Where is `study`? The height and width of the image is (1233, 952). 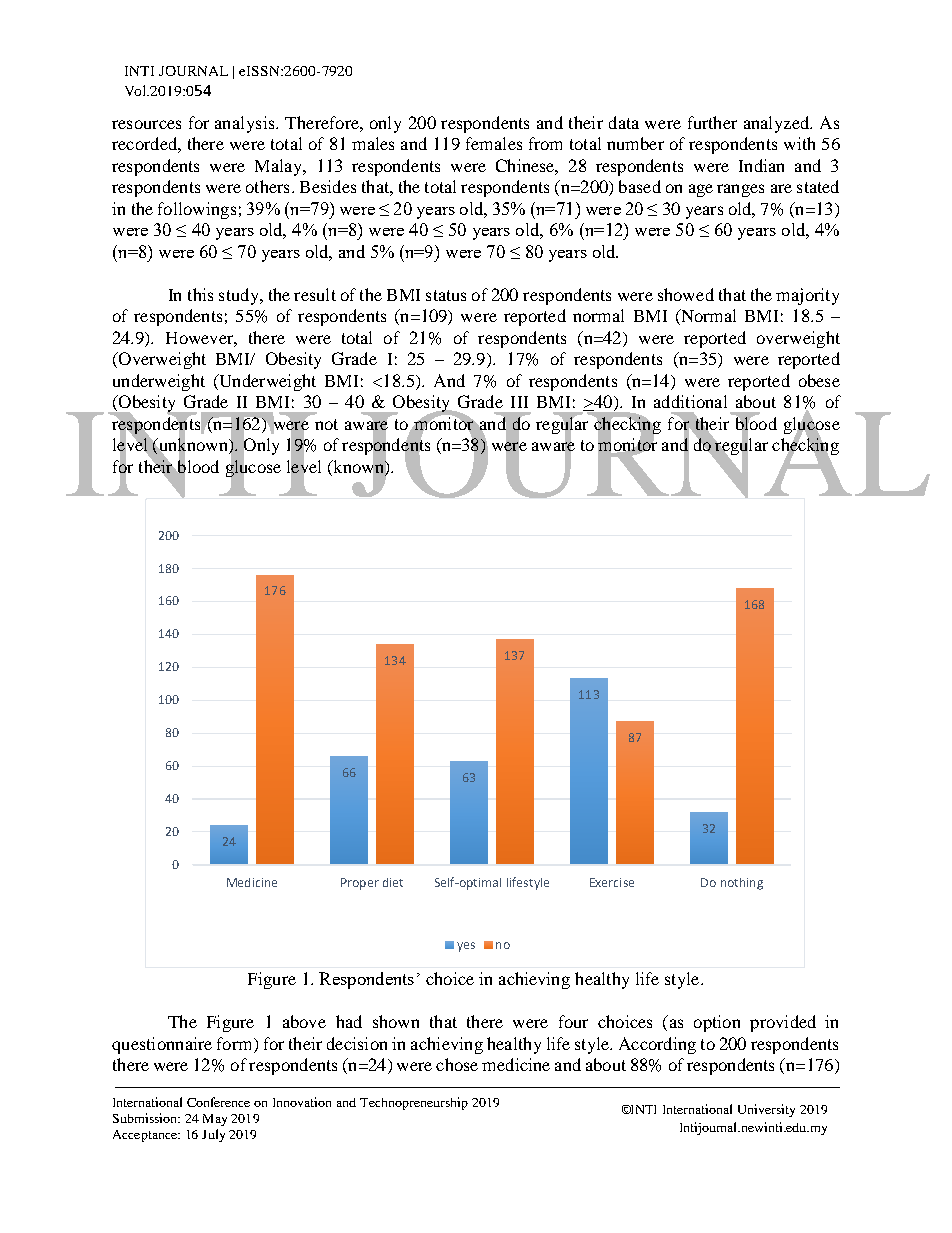 study is located at coordinates (240, 296).
